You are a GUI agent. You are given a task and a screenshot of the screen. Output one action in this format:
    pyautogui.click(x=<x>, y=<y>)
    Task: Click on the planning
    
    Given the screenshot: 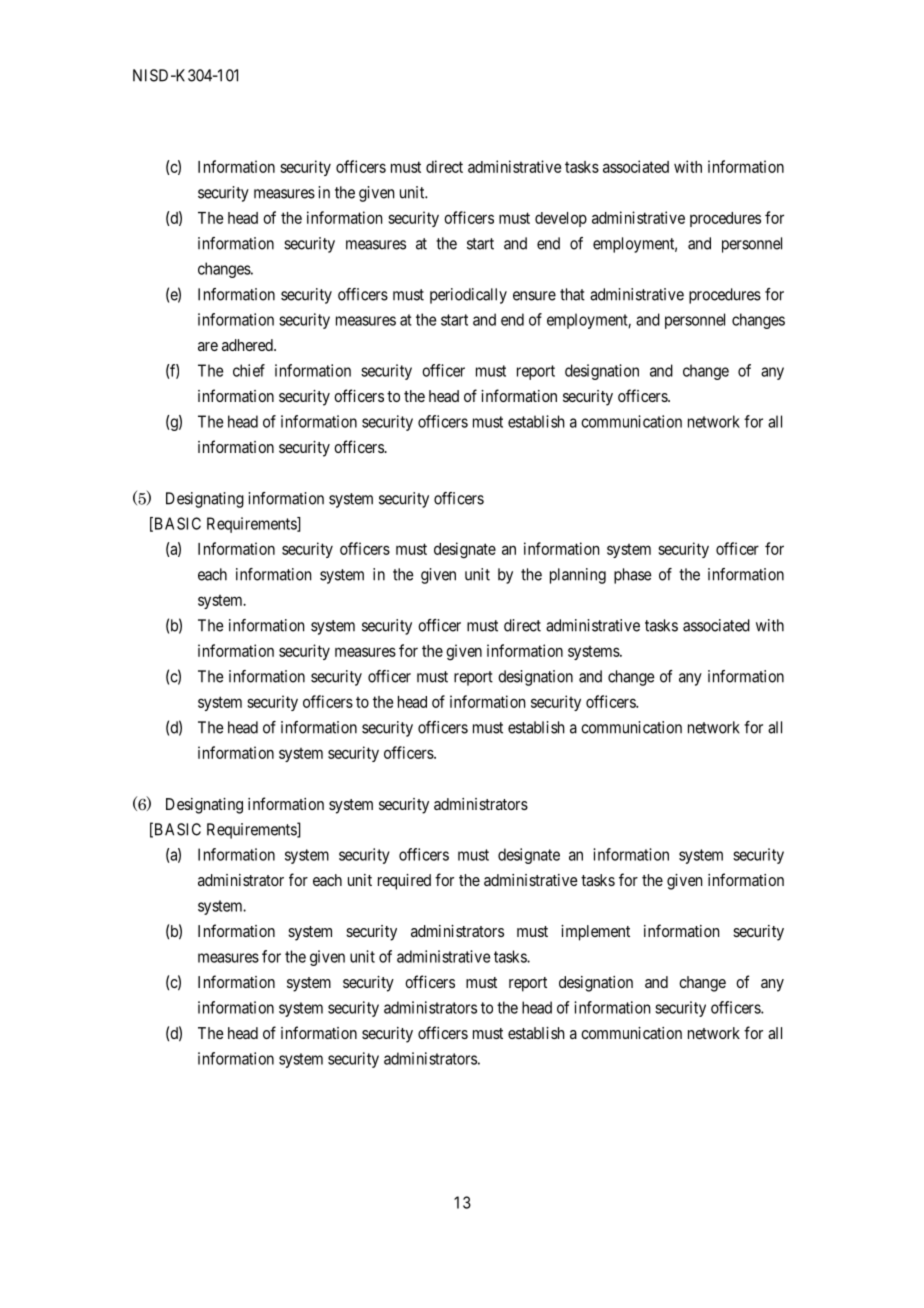 What is the action you would take?
    pyautogui.click(x=578, y=576)
